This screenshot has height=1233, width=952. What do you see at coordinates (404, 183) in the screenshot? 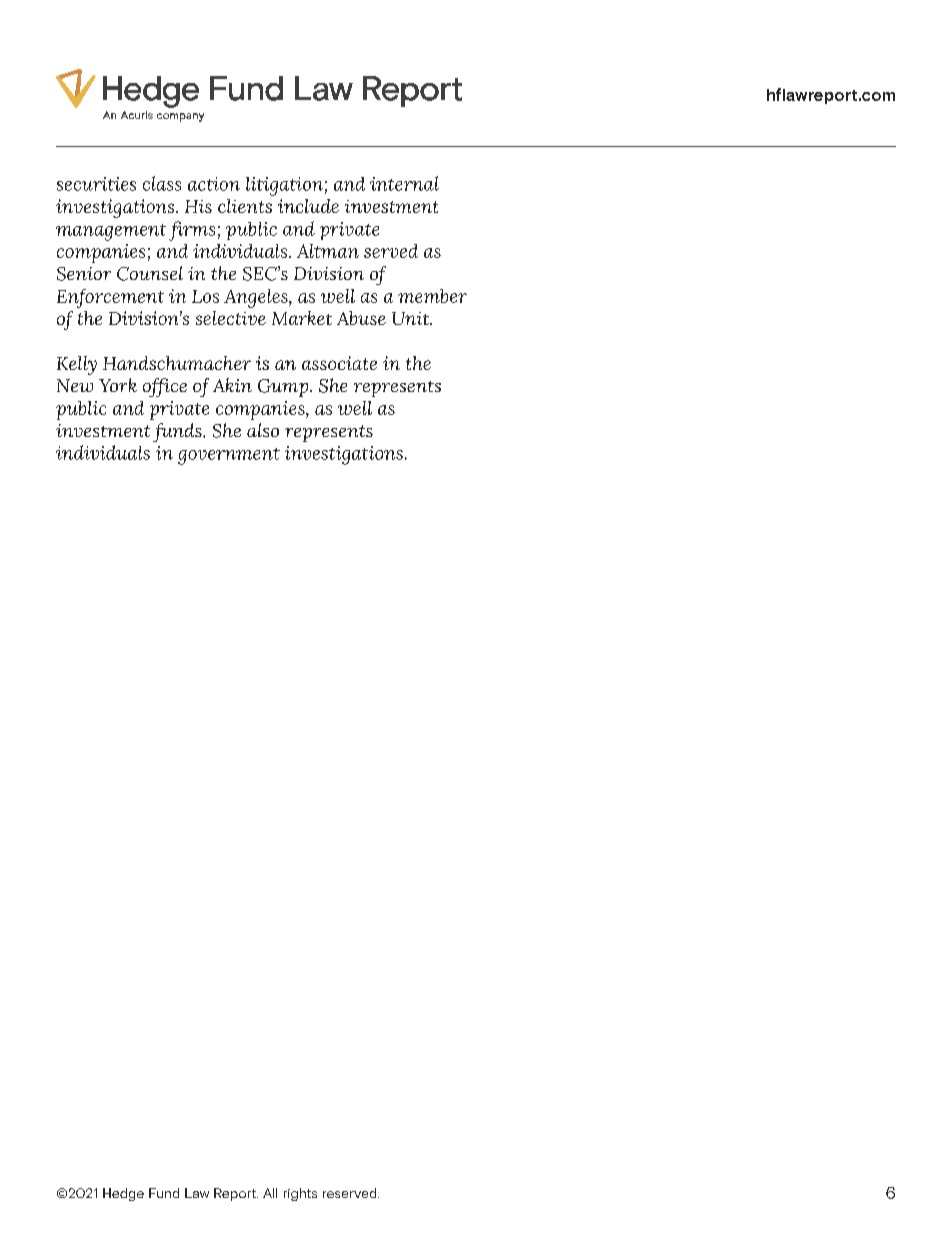
I see `internal` at bounding box center [404, 183].
